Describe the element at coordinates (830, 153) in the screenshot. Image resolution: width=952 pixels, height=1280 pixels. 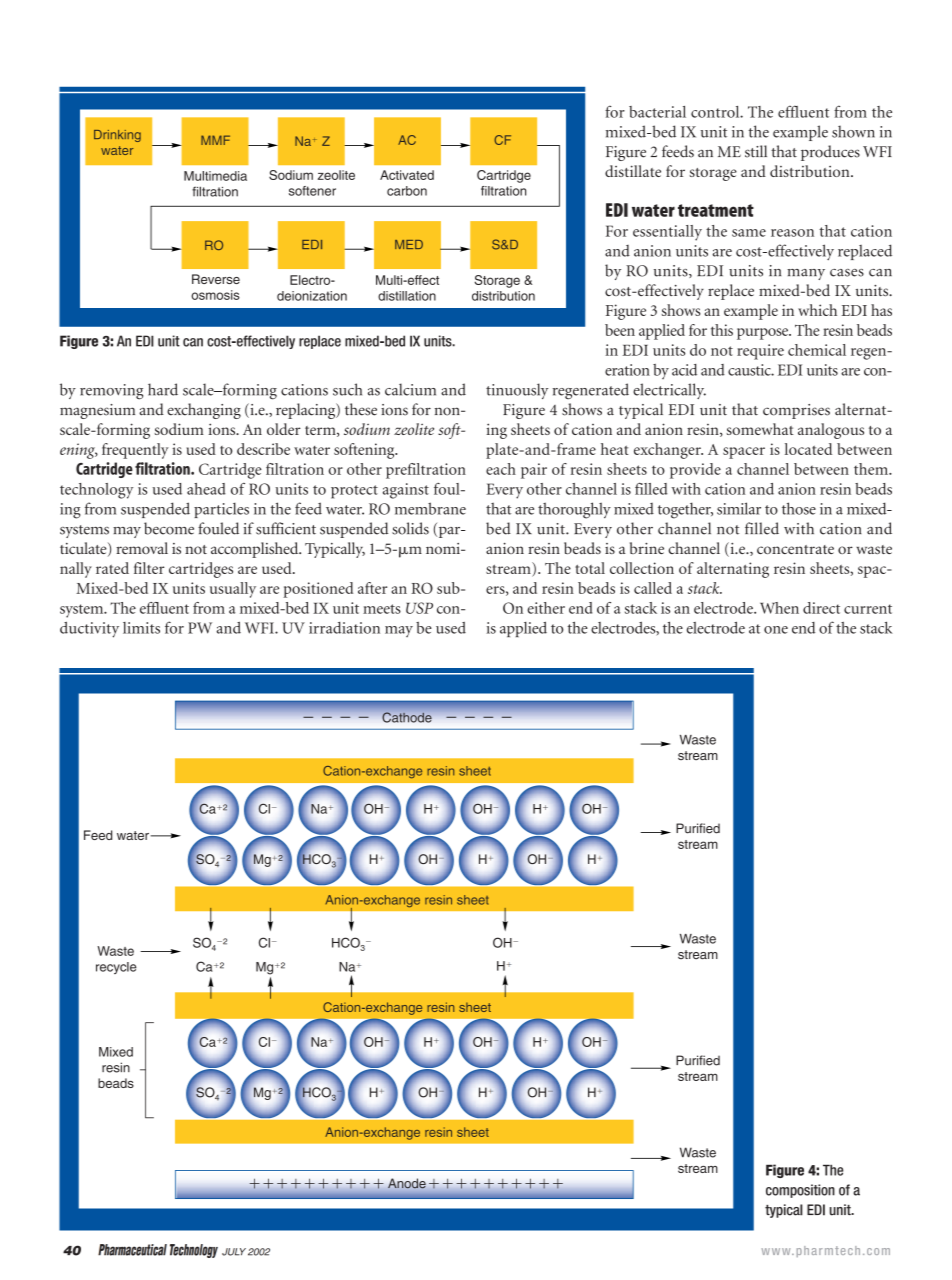
I see `produces` at that location.
